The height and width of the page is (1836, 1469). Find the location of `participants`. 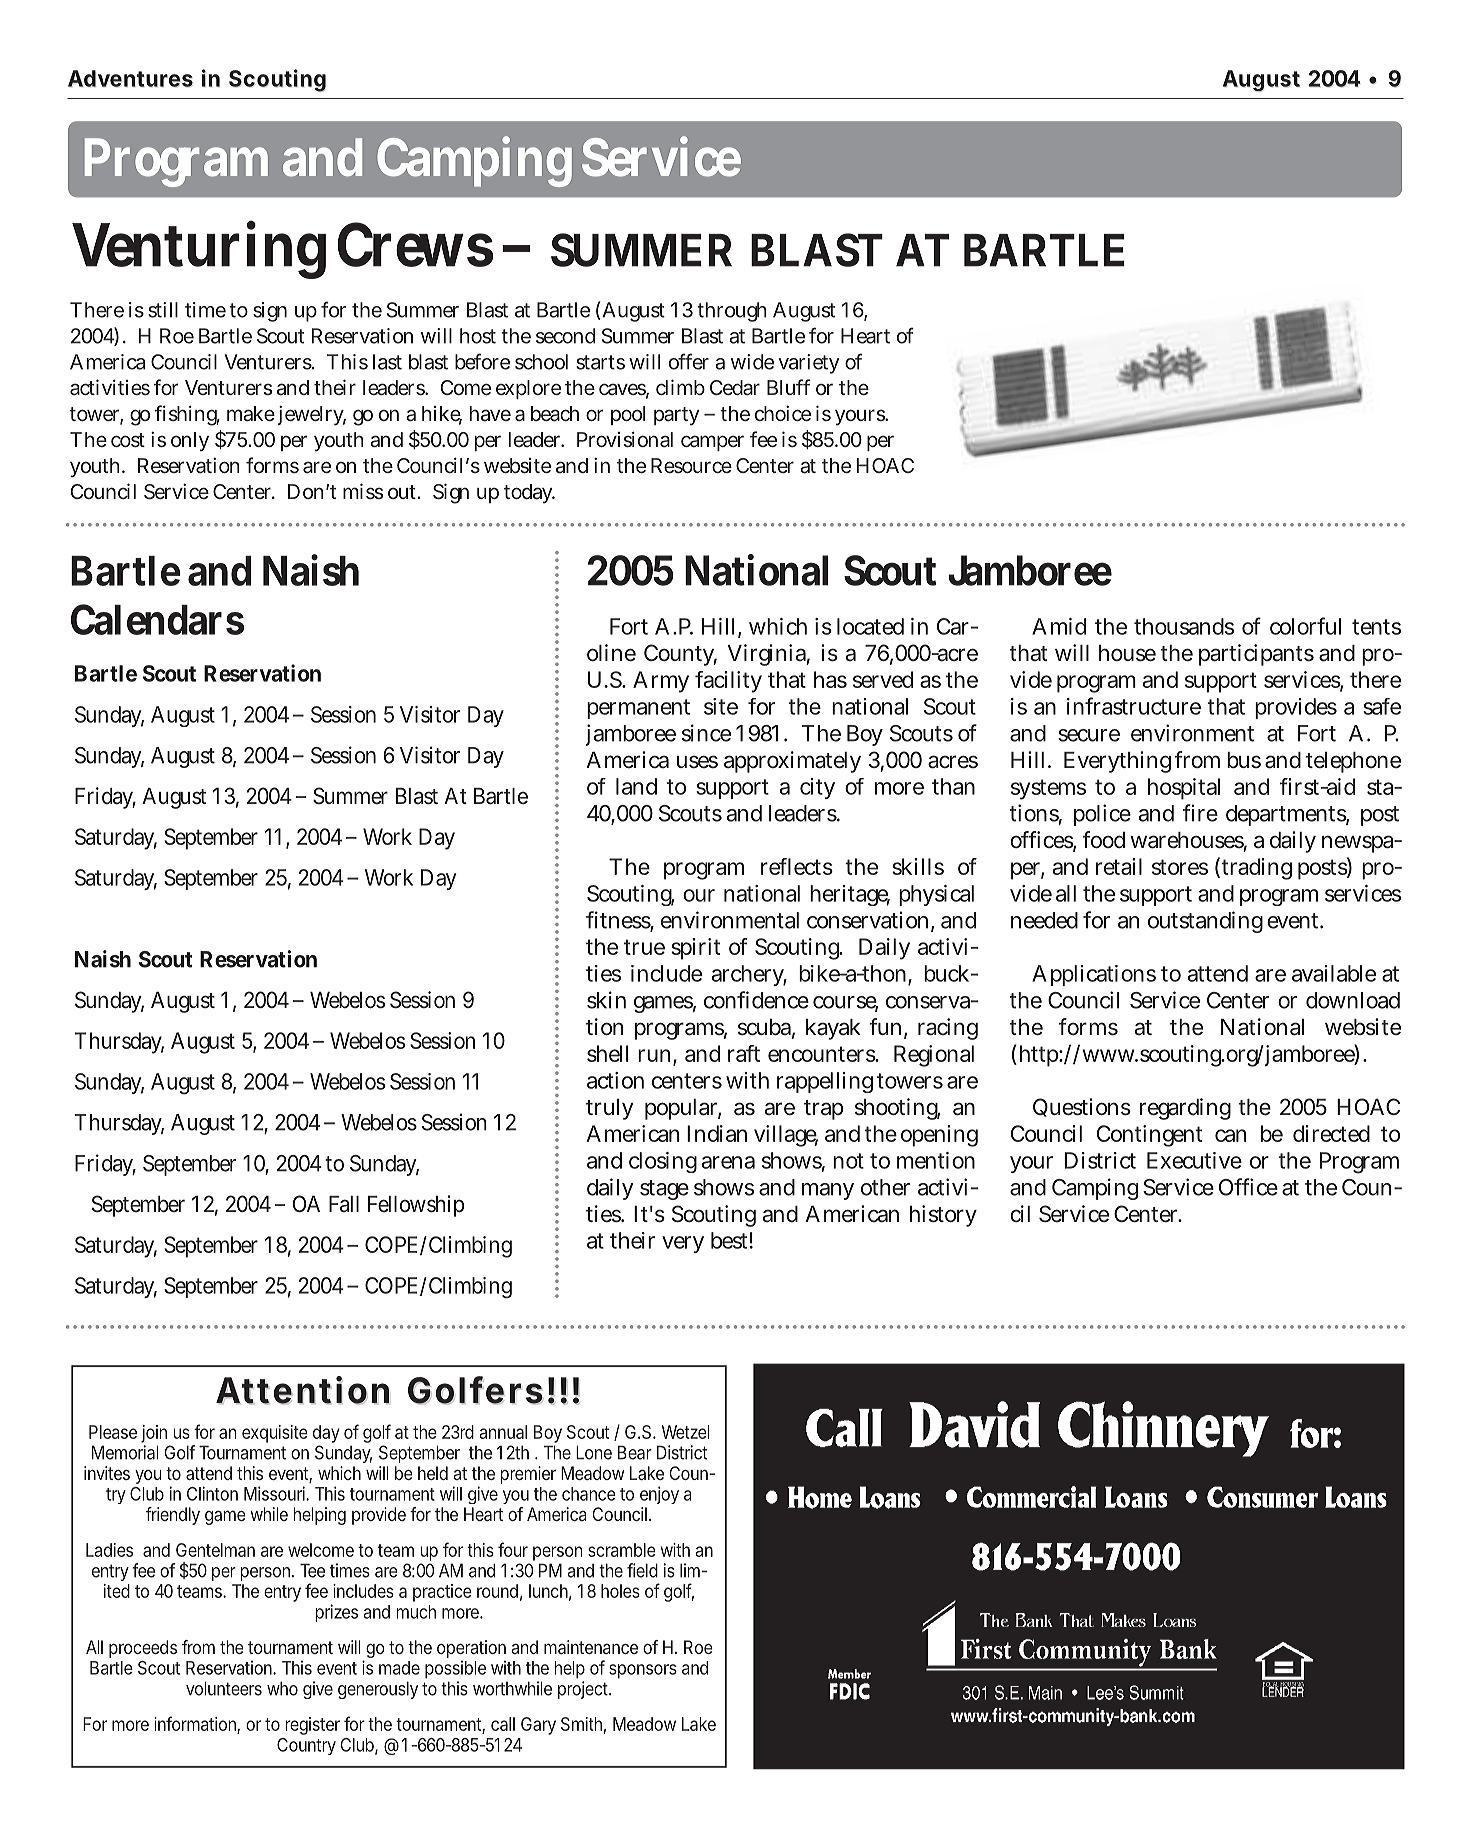

participants is located at coordinates (1256, 655).
